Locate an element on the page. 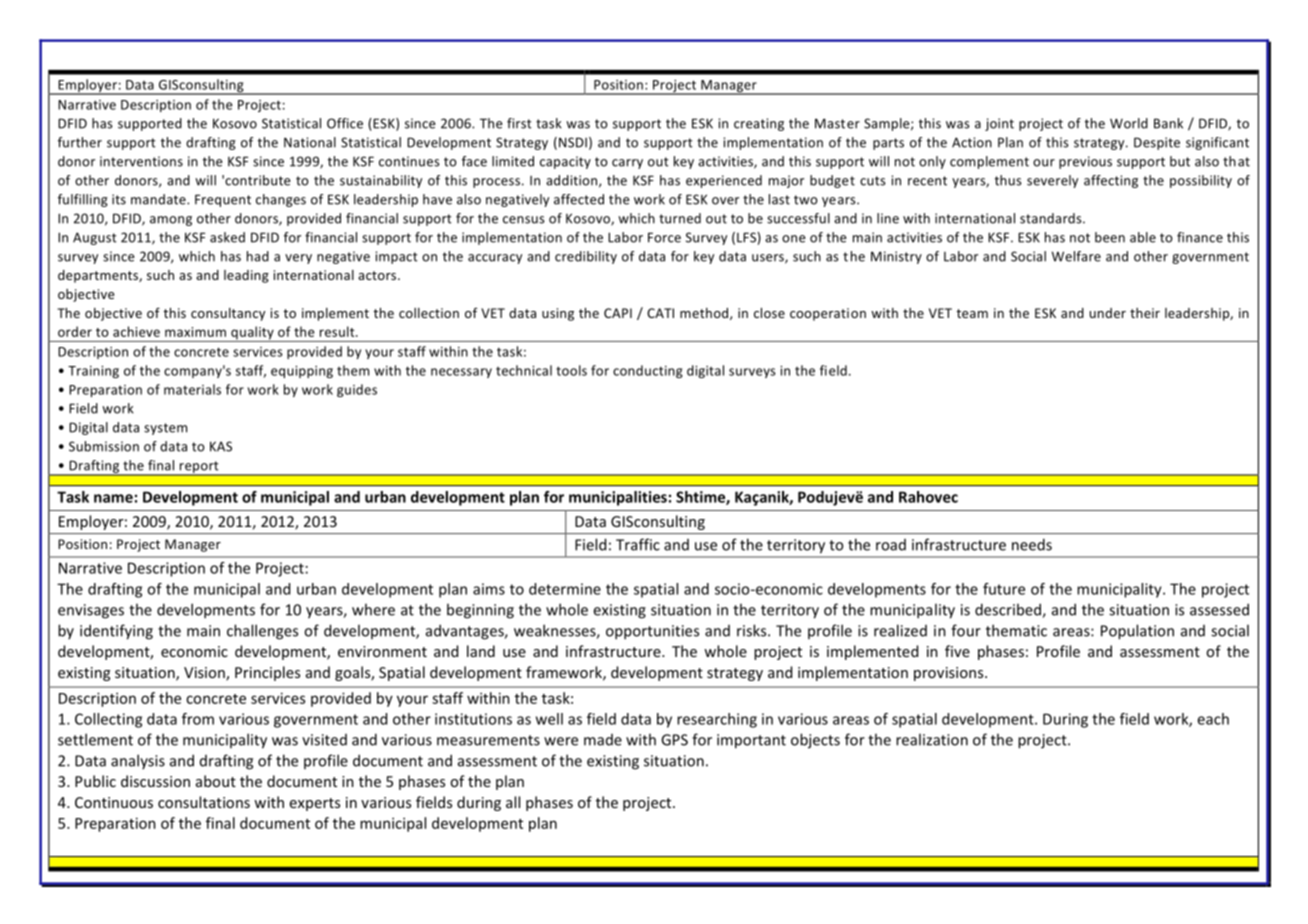 This document has width=1308, height=924. interventions is located at coordinates (141, 161).
